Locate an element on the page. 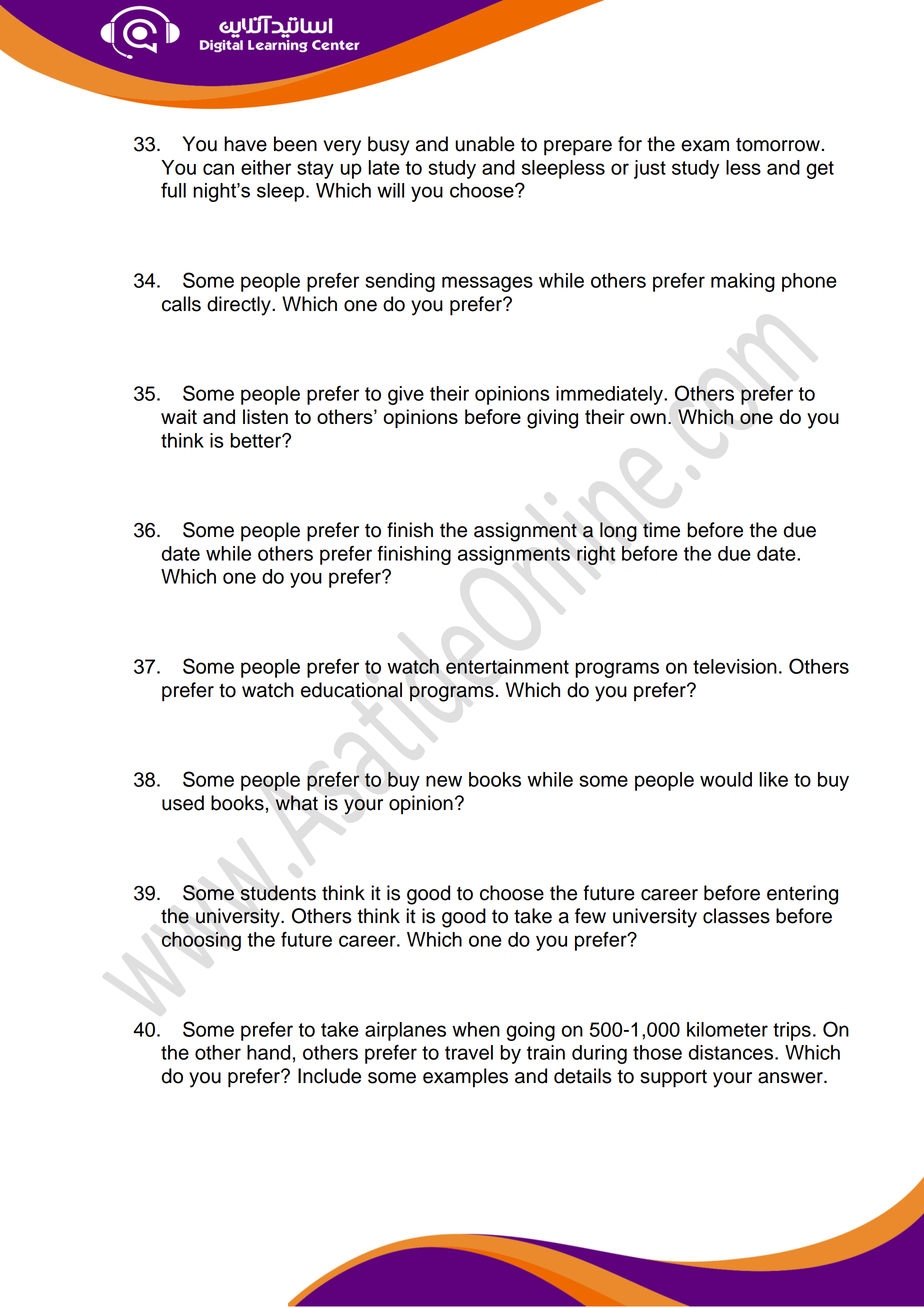 Image resolution: width=924 pixels, height=1308 pixels. own is located at coordinates (648, 418).
